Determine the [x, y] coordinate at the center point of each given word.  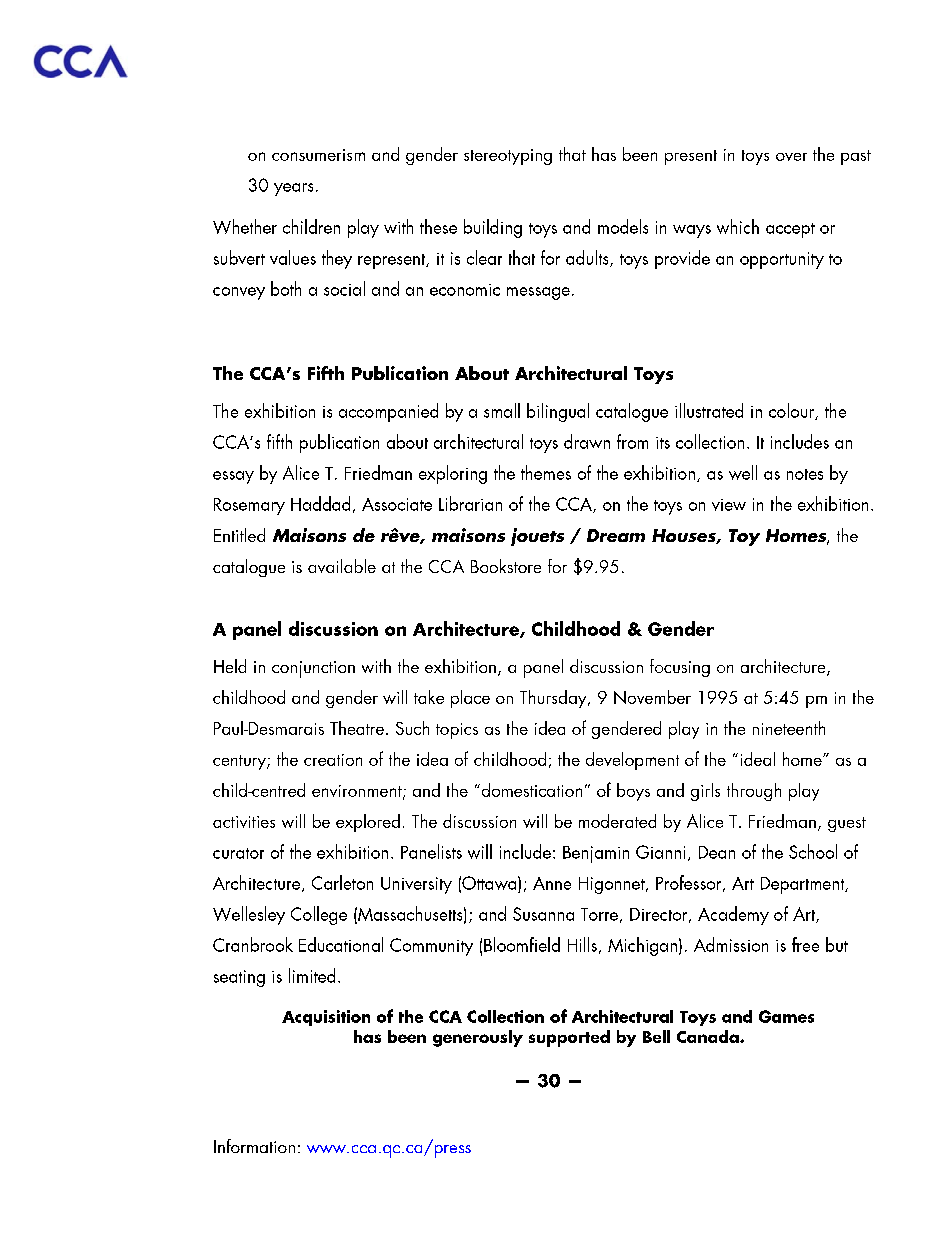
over [791, 157]
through [754, 792]
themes [546, 472]
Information [254, 1146]
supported [569, 1038]
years [293, 189]
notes [805, 474]
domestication [530, 790]
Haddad [320, 503]
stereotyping [508, 157]
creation [333, 760]
